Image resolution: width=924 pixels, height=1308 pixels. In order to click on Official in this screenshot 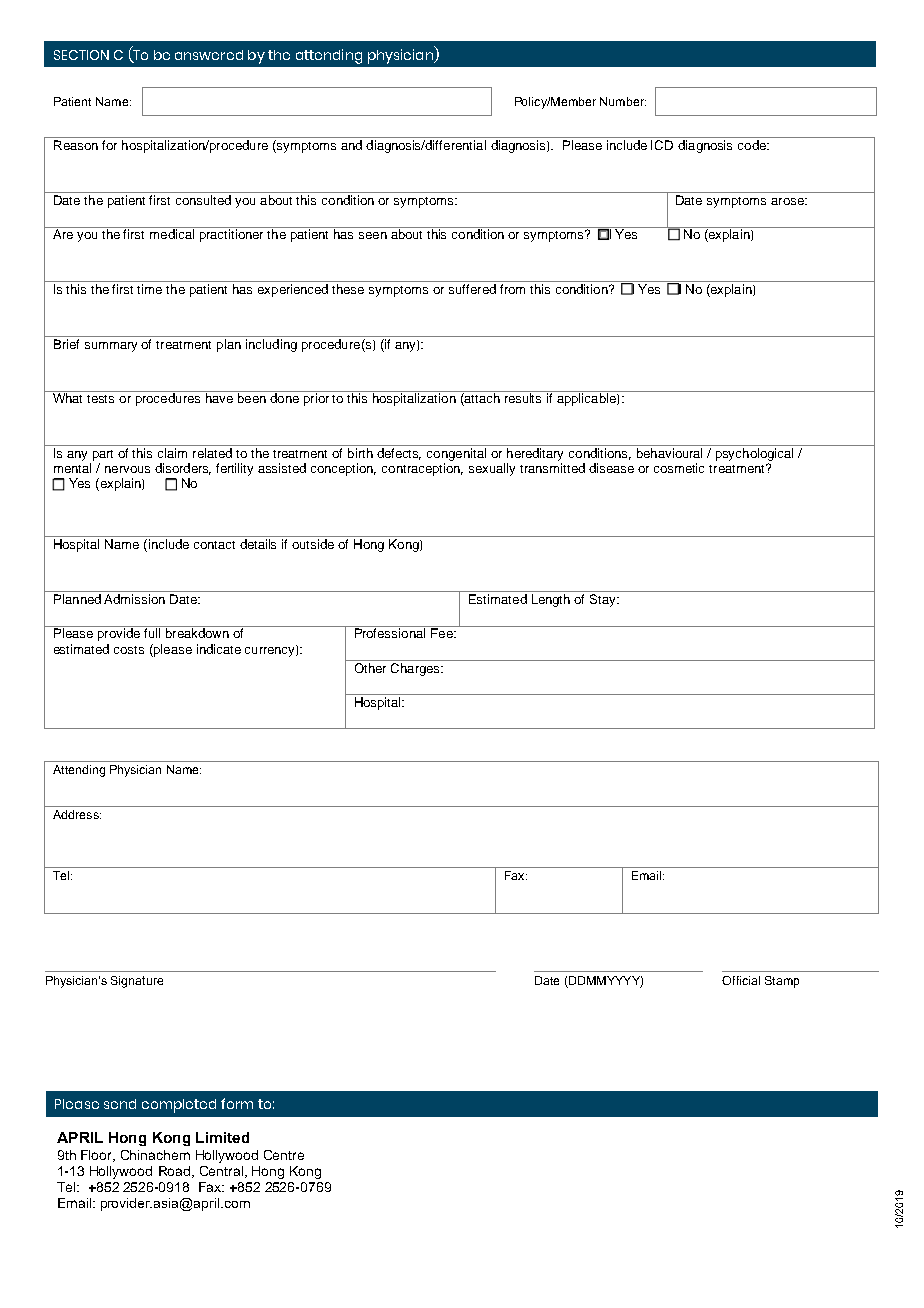, I will do `click(741, 980)`.
